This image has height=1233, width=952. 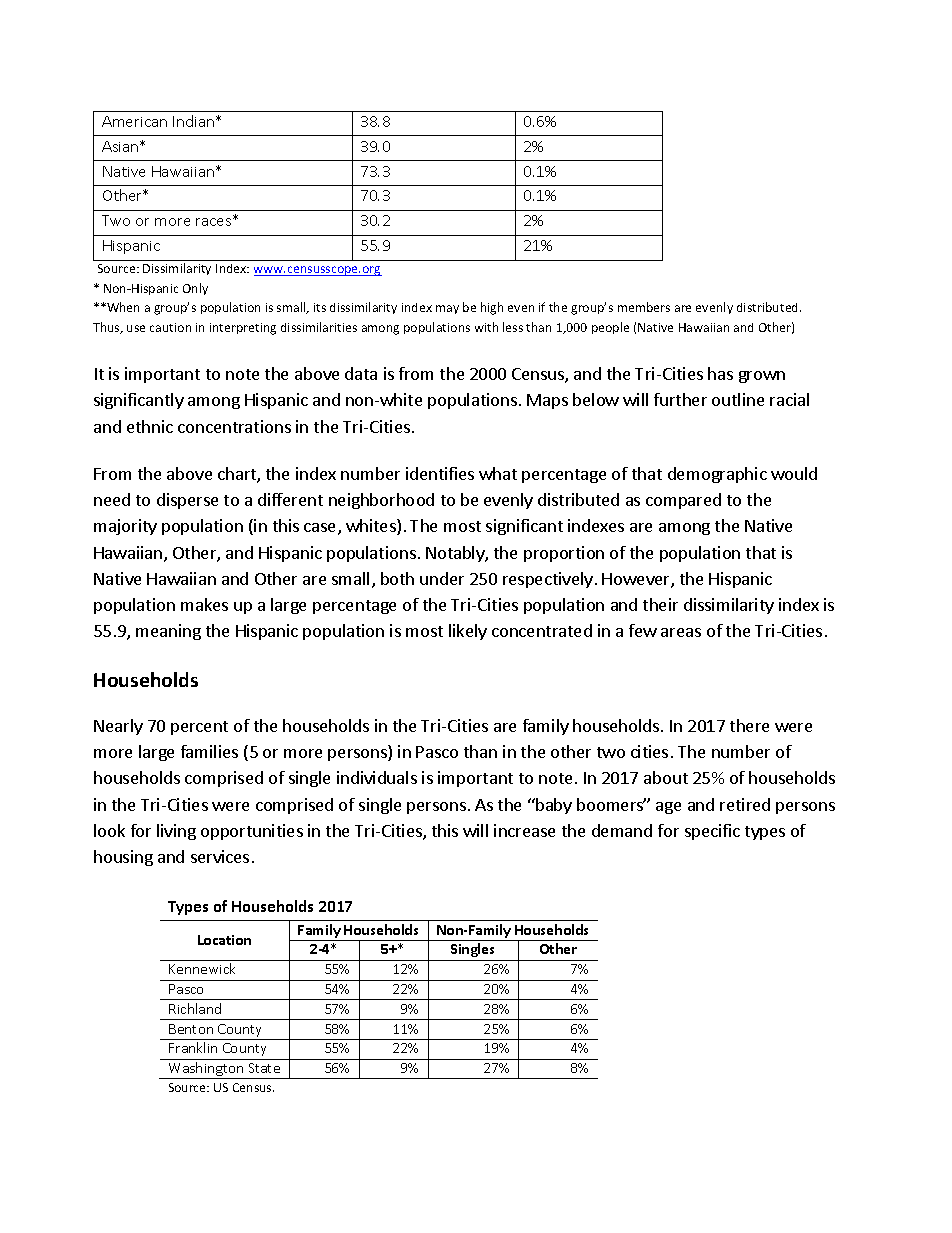 I want to click on families, so click(x=209, y=751).
